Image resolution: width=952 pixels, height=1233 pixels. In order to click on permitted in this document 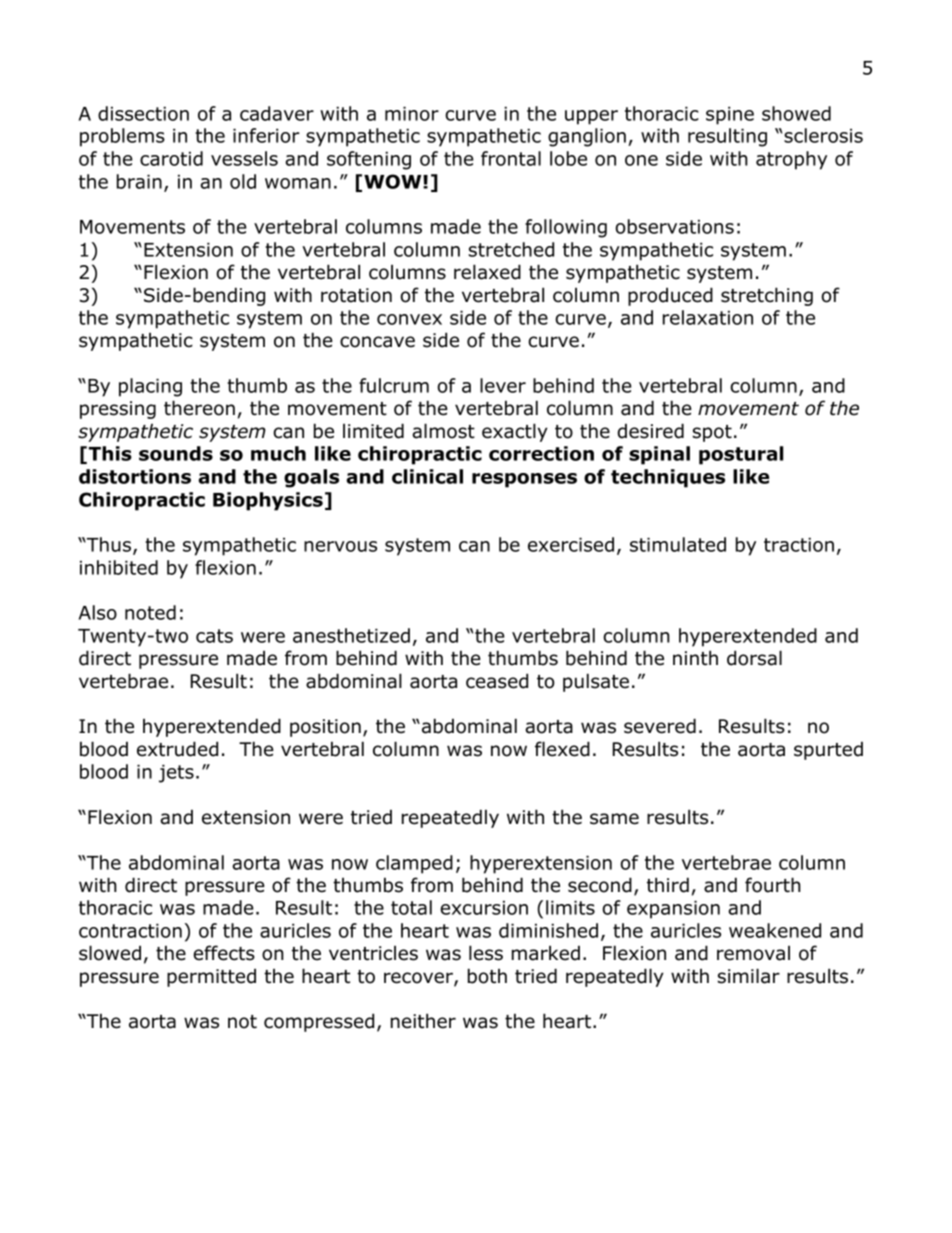, I will do `click(211, 977)`.
